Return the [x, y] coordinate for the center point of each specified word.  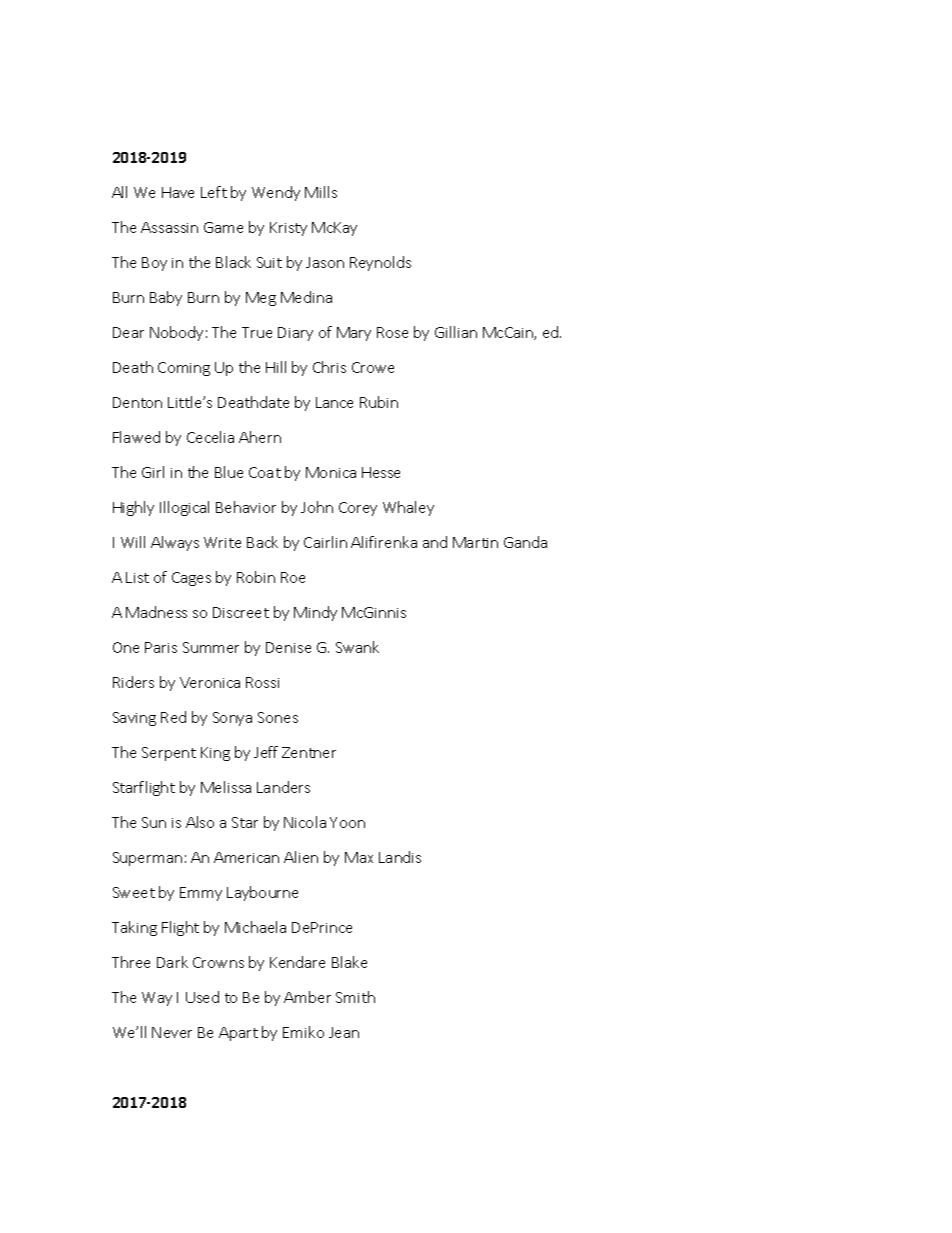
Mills [321, 192]
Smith [355, 997]
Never [172, 1032]
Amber [307, 997]
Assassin [169, 227]
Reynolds [380, 263]
